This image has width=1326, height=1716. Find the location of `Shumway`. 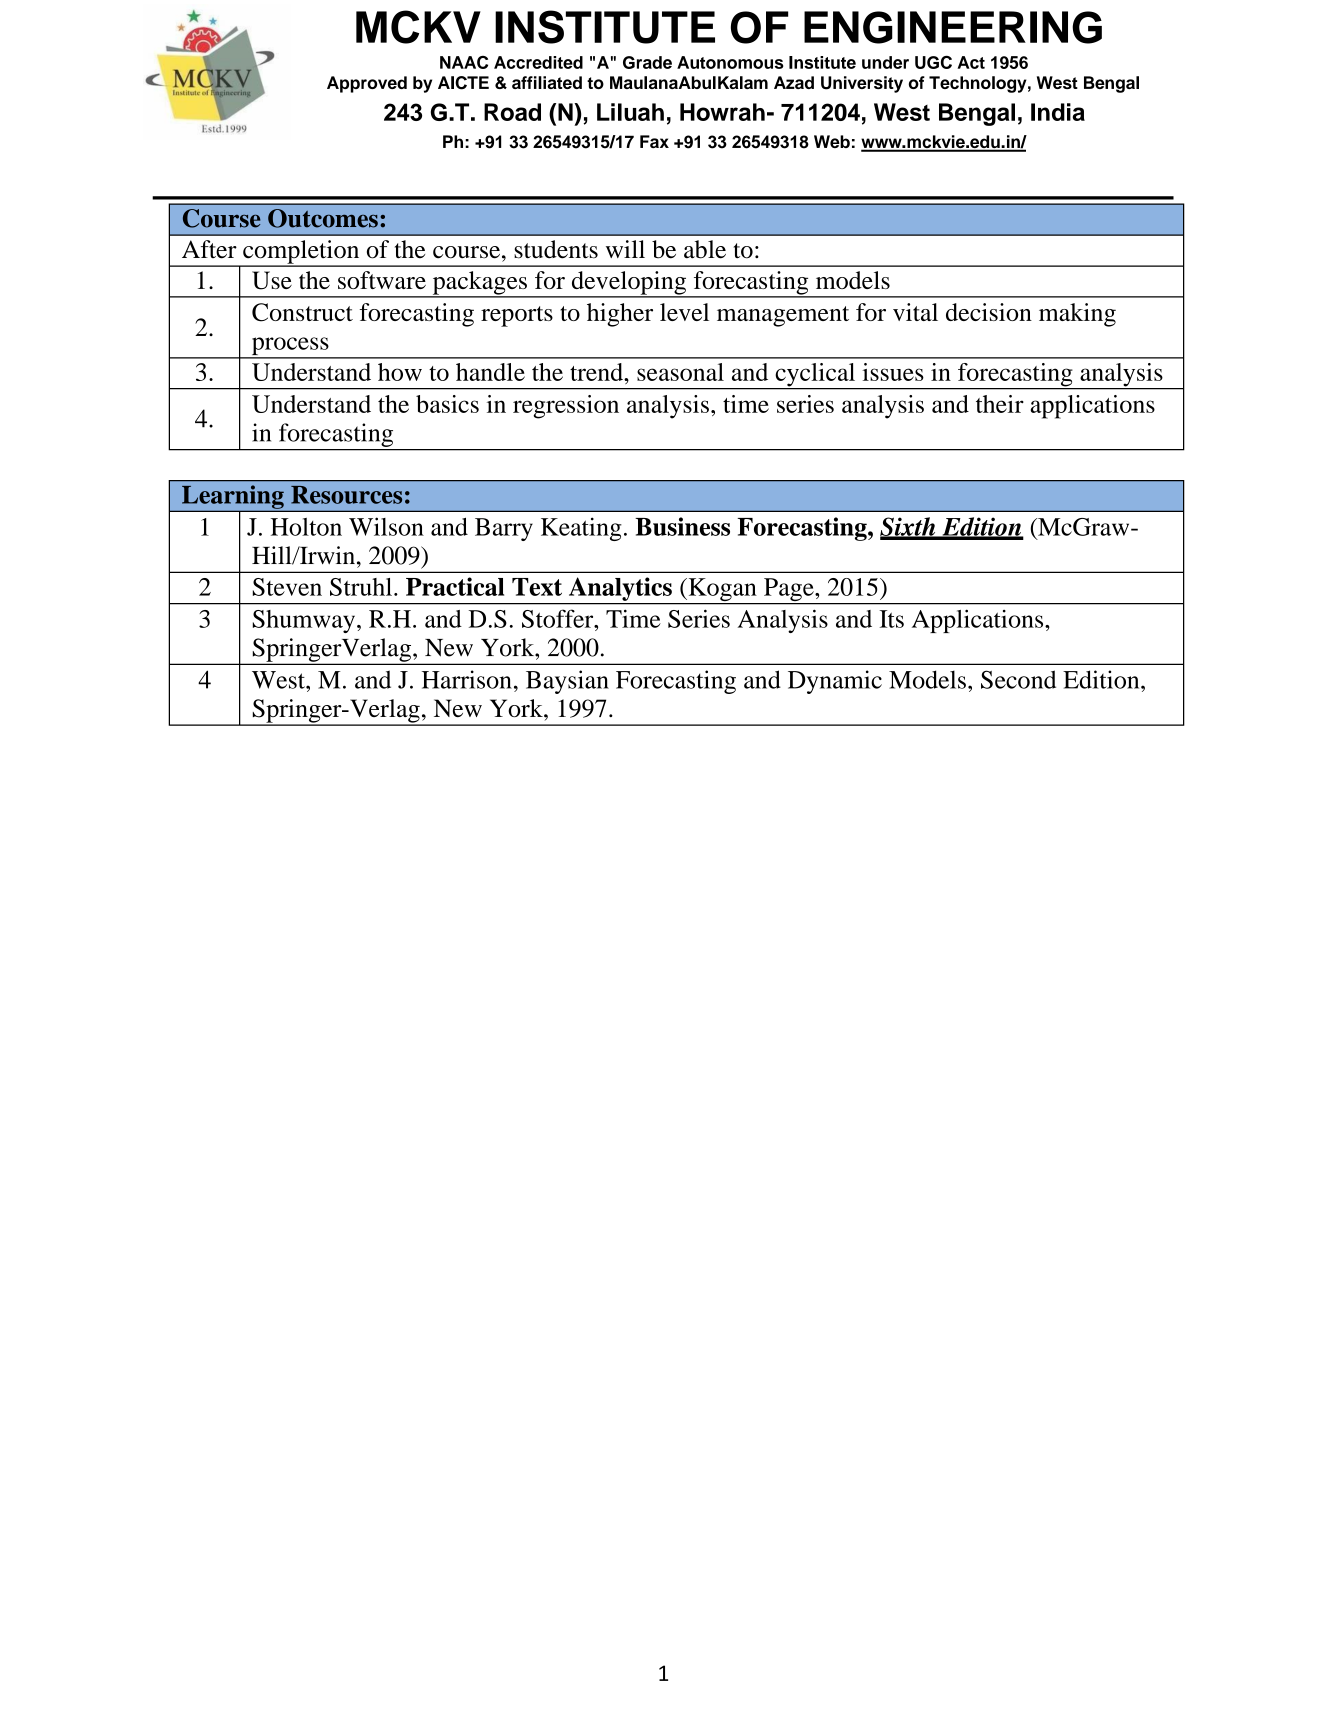

Shumway is located at coordinates (305, 621).
